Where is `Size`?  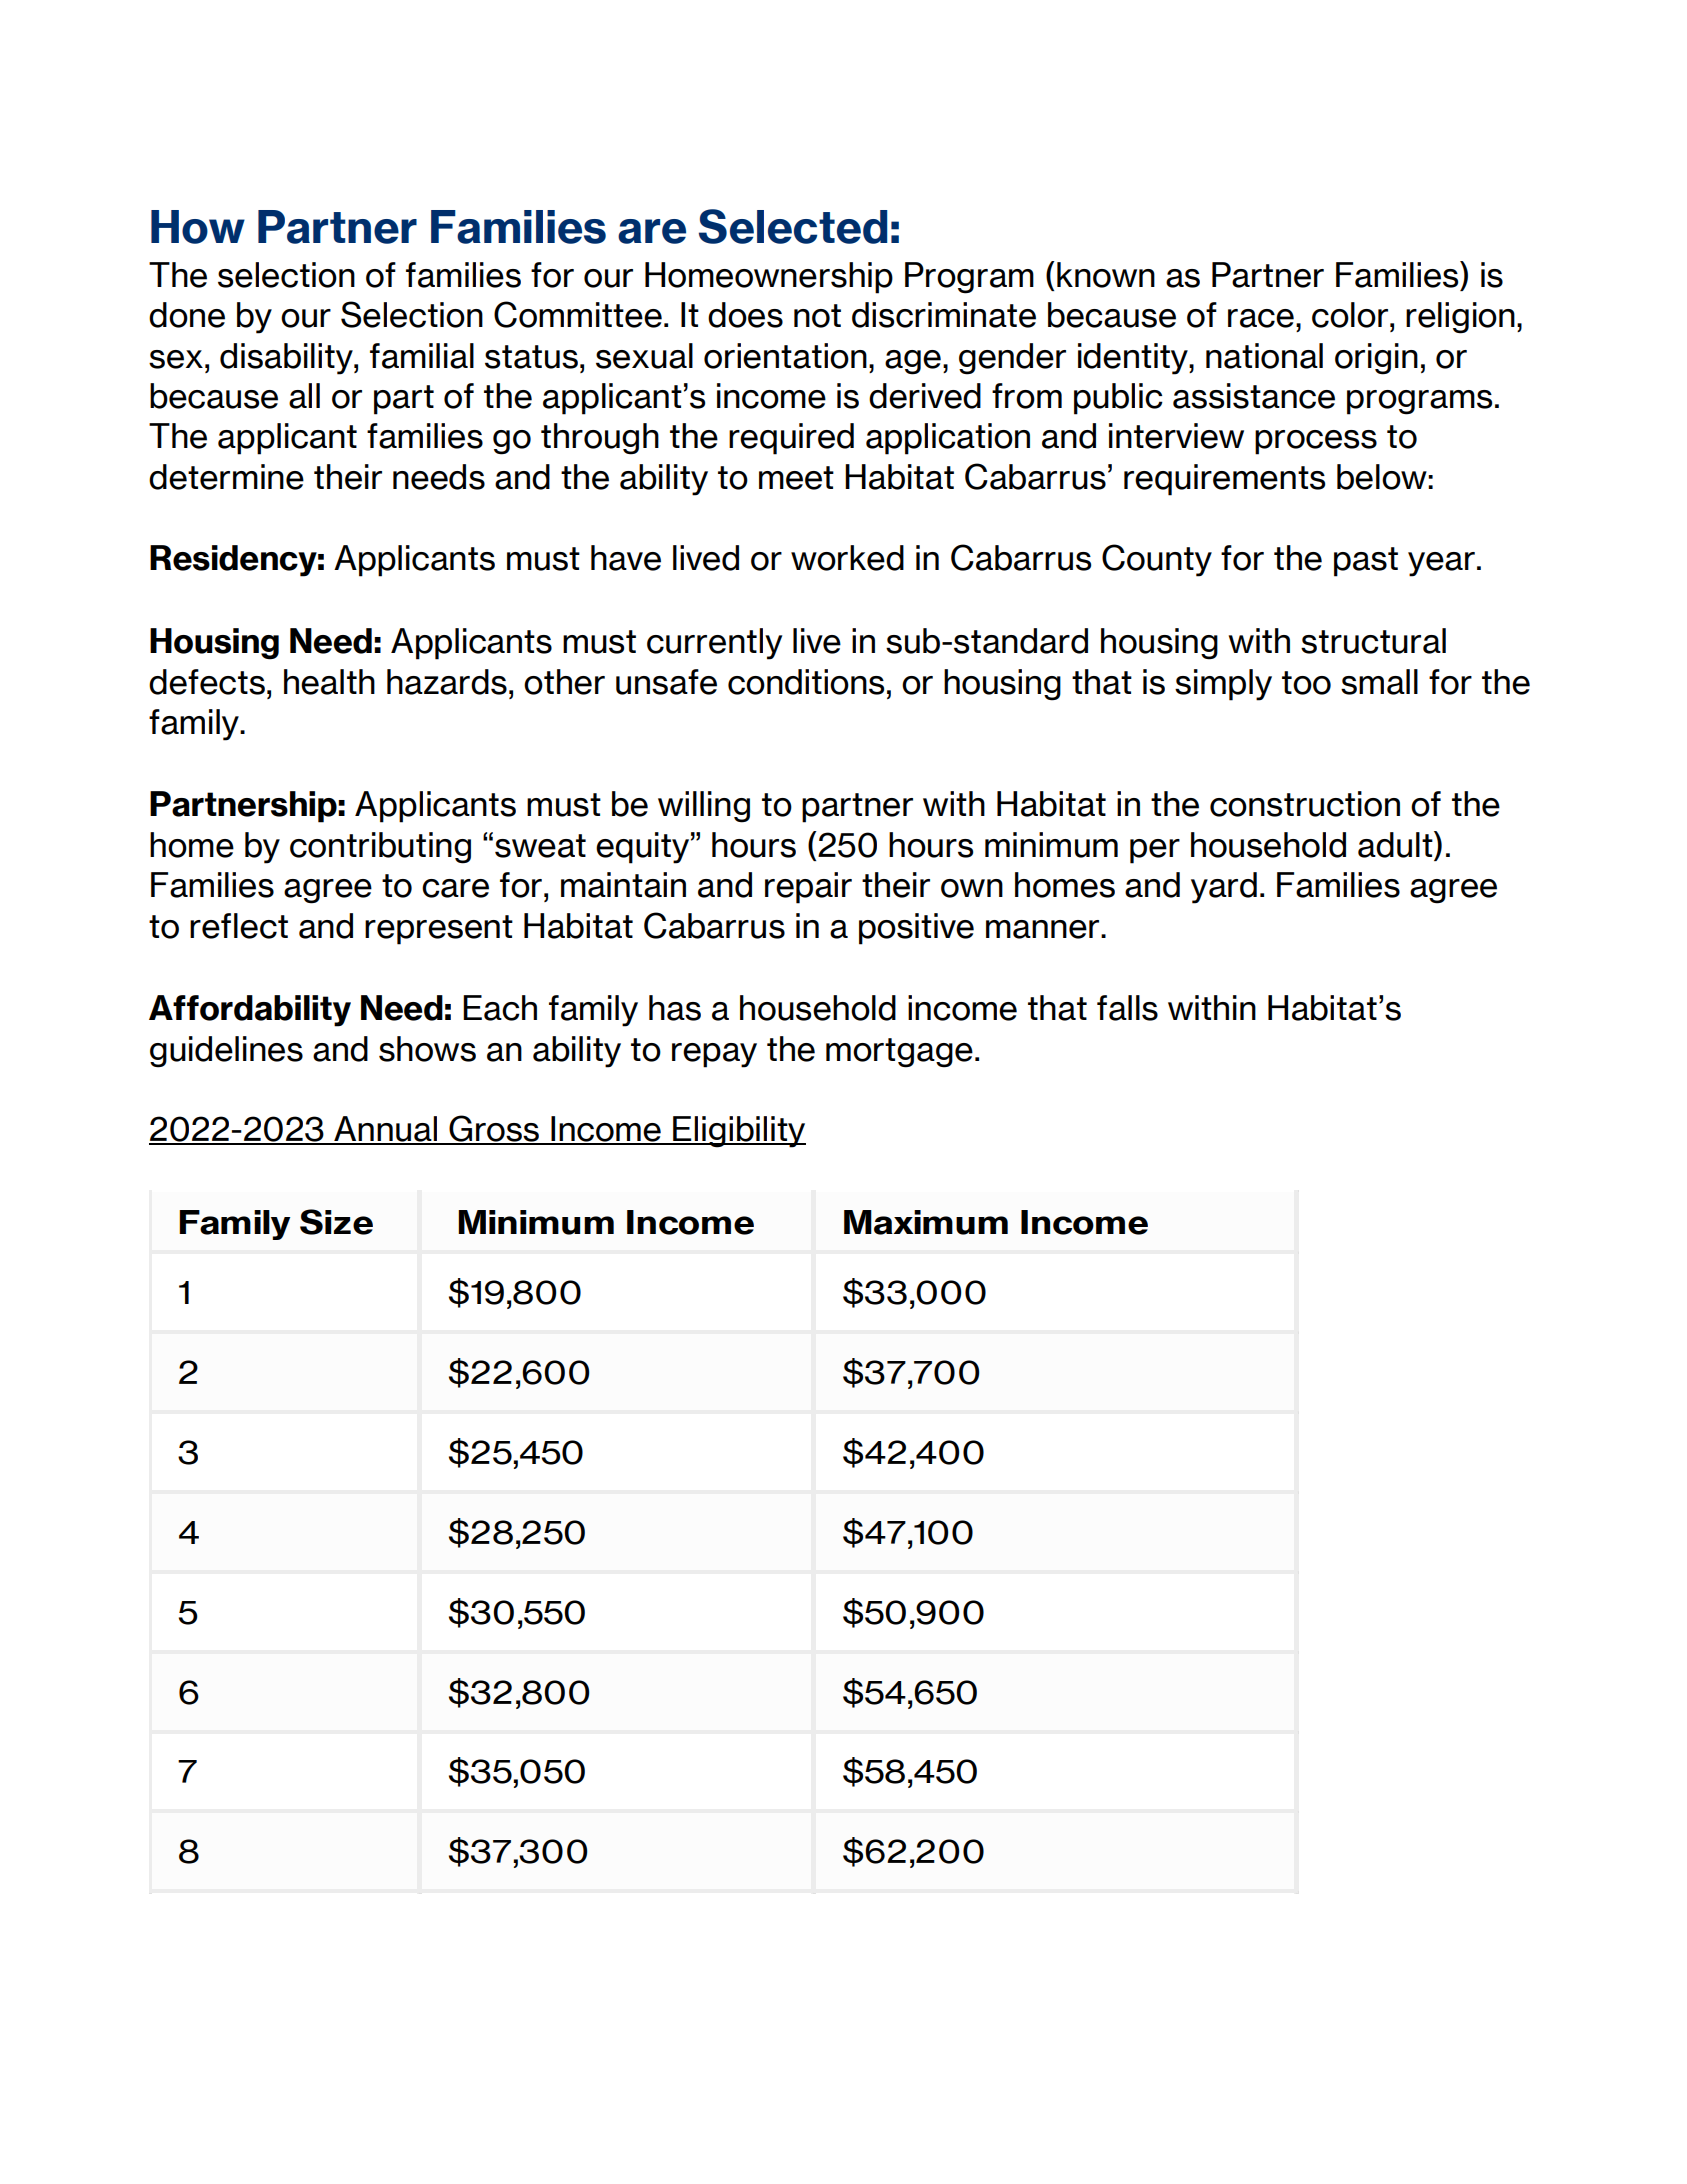
Size is located at coordinates (336, 1222).
